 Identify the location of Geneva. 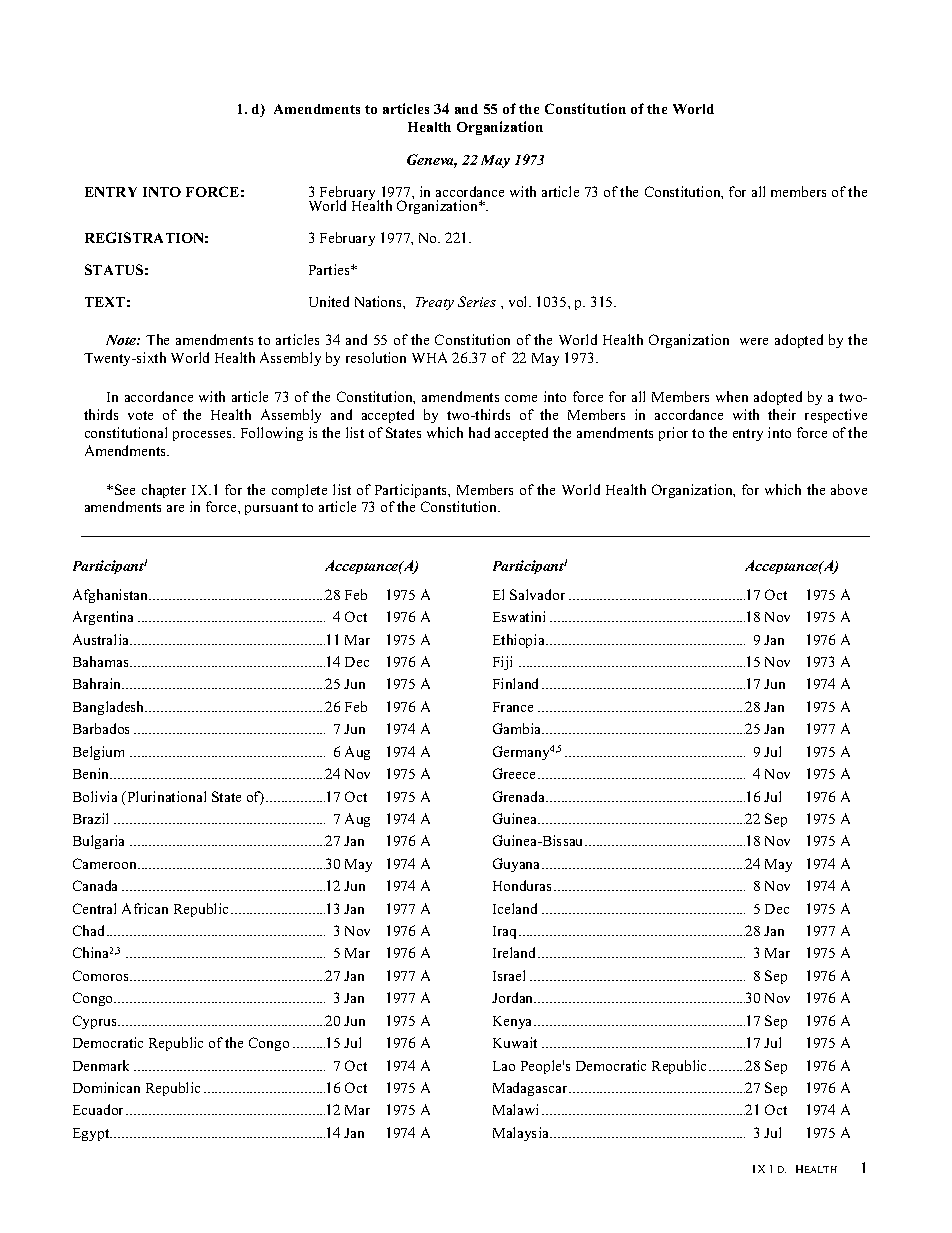
(432, 161).
